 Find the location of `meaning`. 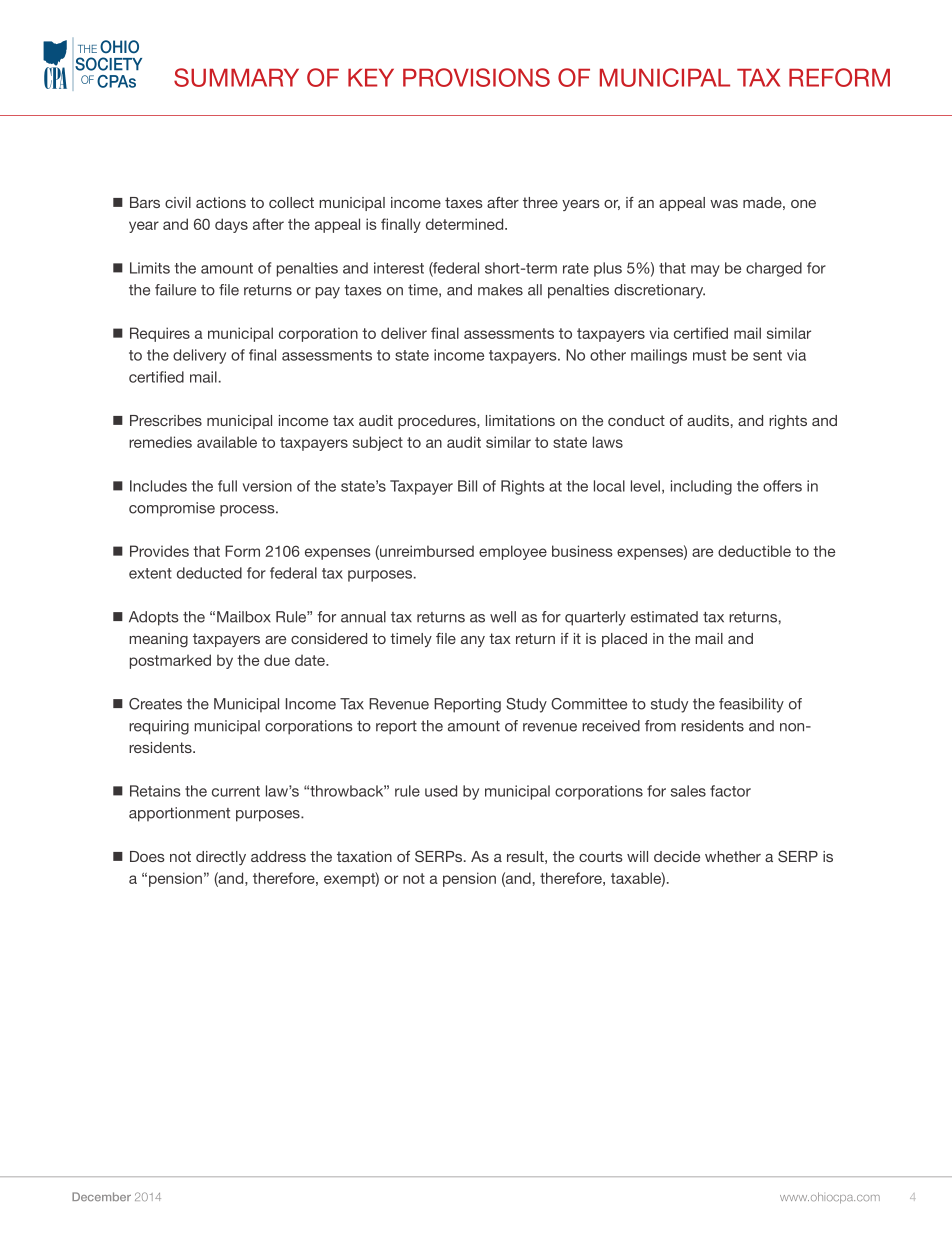

meaning is located at coordinates (158, 640).
